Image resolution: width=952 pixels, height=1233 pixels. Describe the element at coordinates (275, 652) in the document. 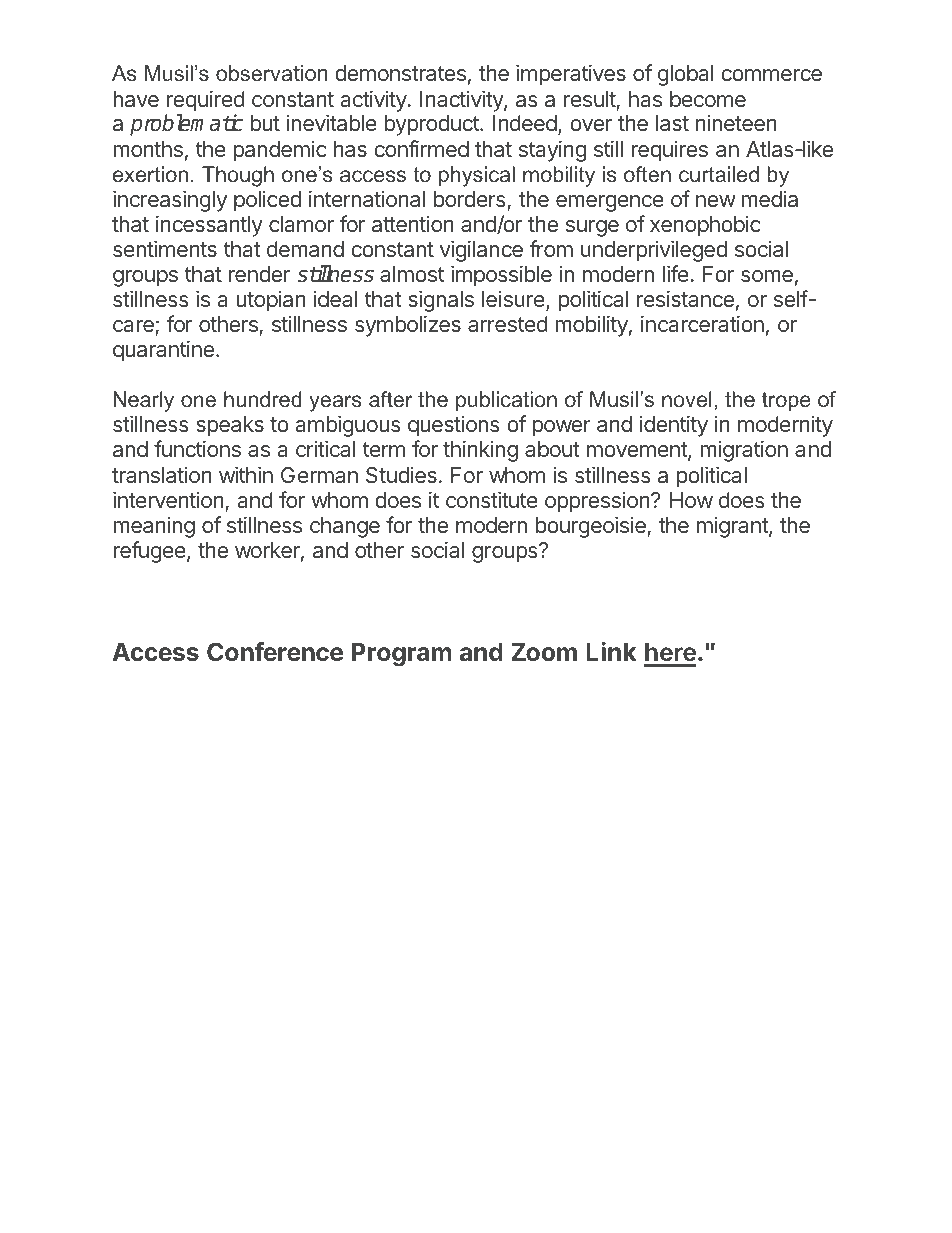

I see `Conference` at that location.
